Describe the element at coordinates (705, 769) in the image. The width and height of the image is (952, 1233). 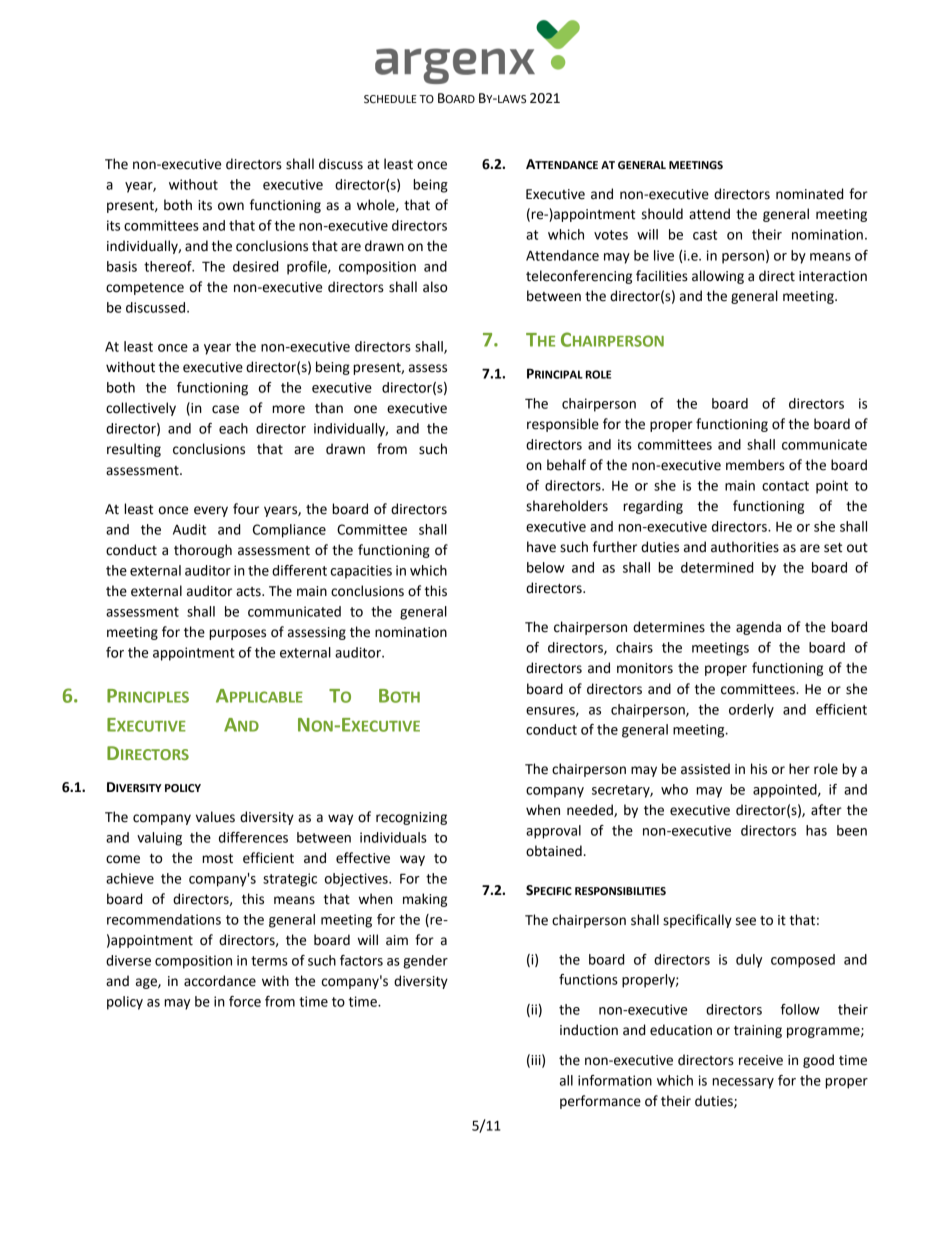
I see `assisted` at that location.
